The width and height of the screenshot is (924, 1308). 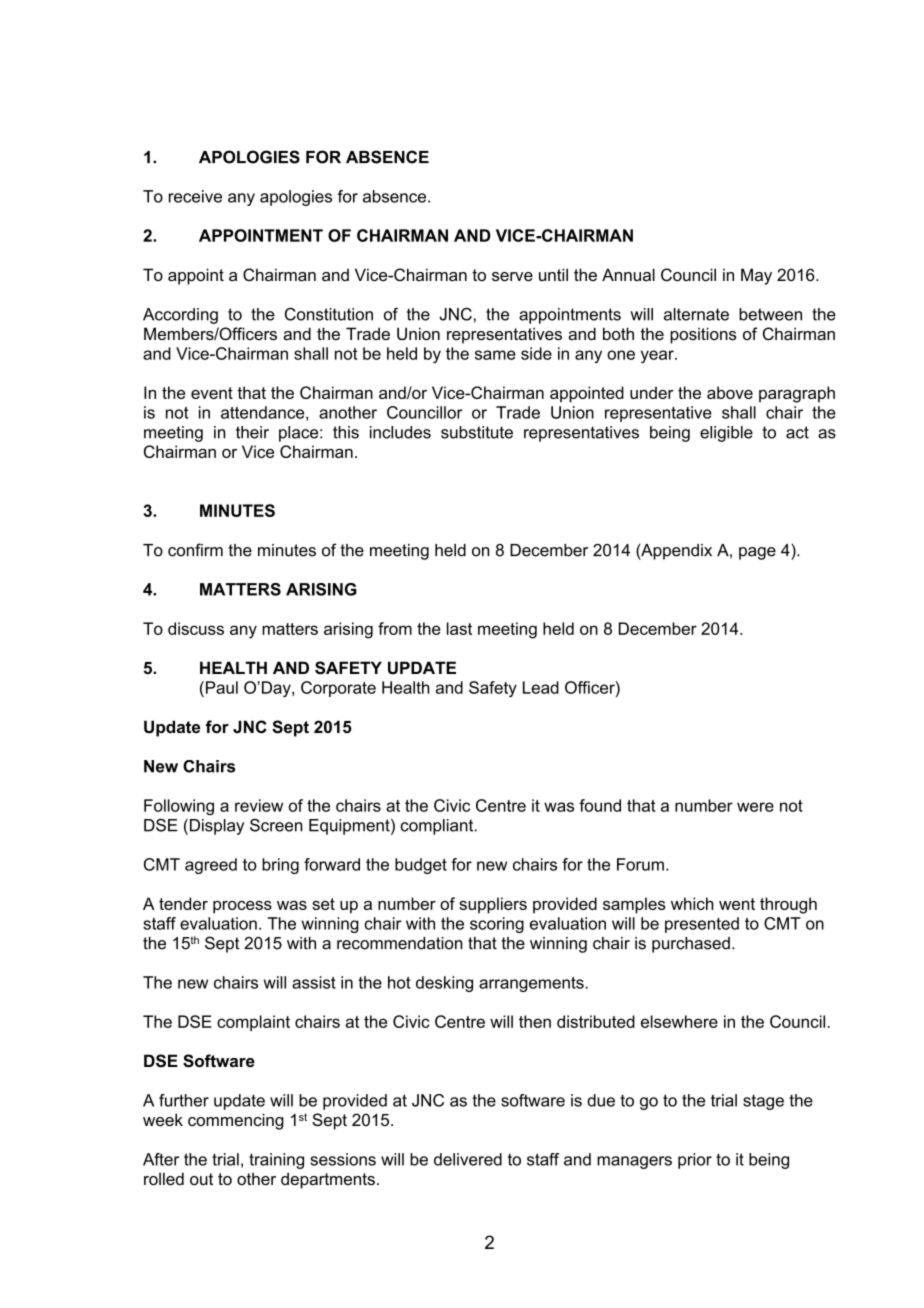 What do you see at coordinates (252, 432) in the screenshot?
I see `their` at bounding box center [252, 432].
